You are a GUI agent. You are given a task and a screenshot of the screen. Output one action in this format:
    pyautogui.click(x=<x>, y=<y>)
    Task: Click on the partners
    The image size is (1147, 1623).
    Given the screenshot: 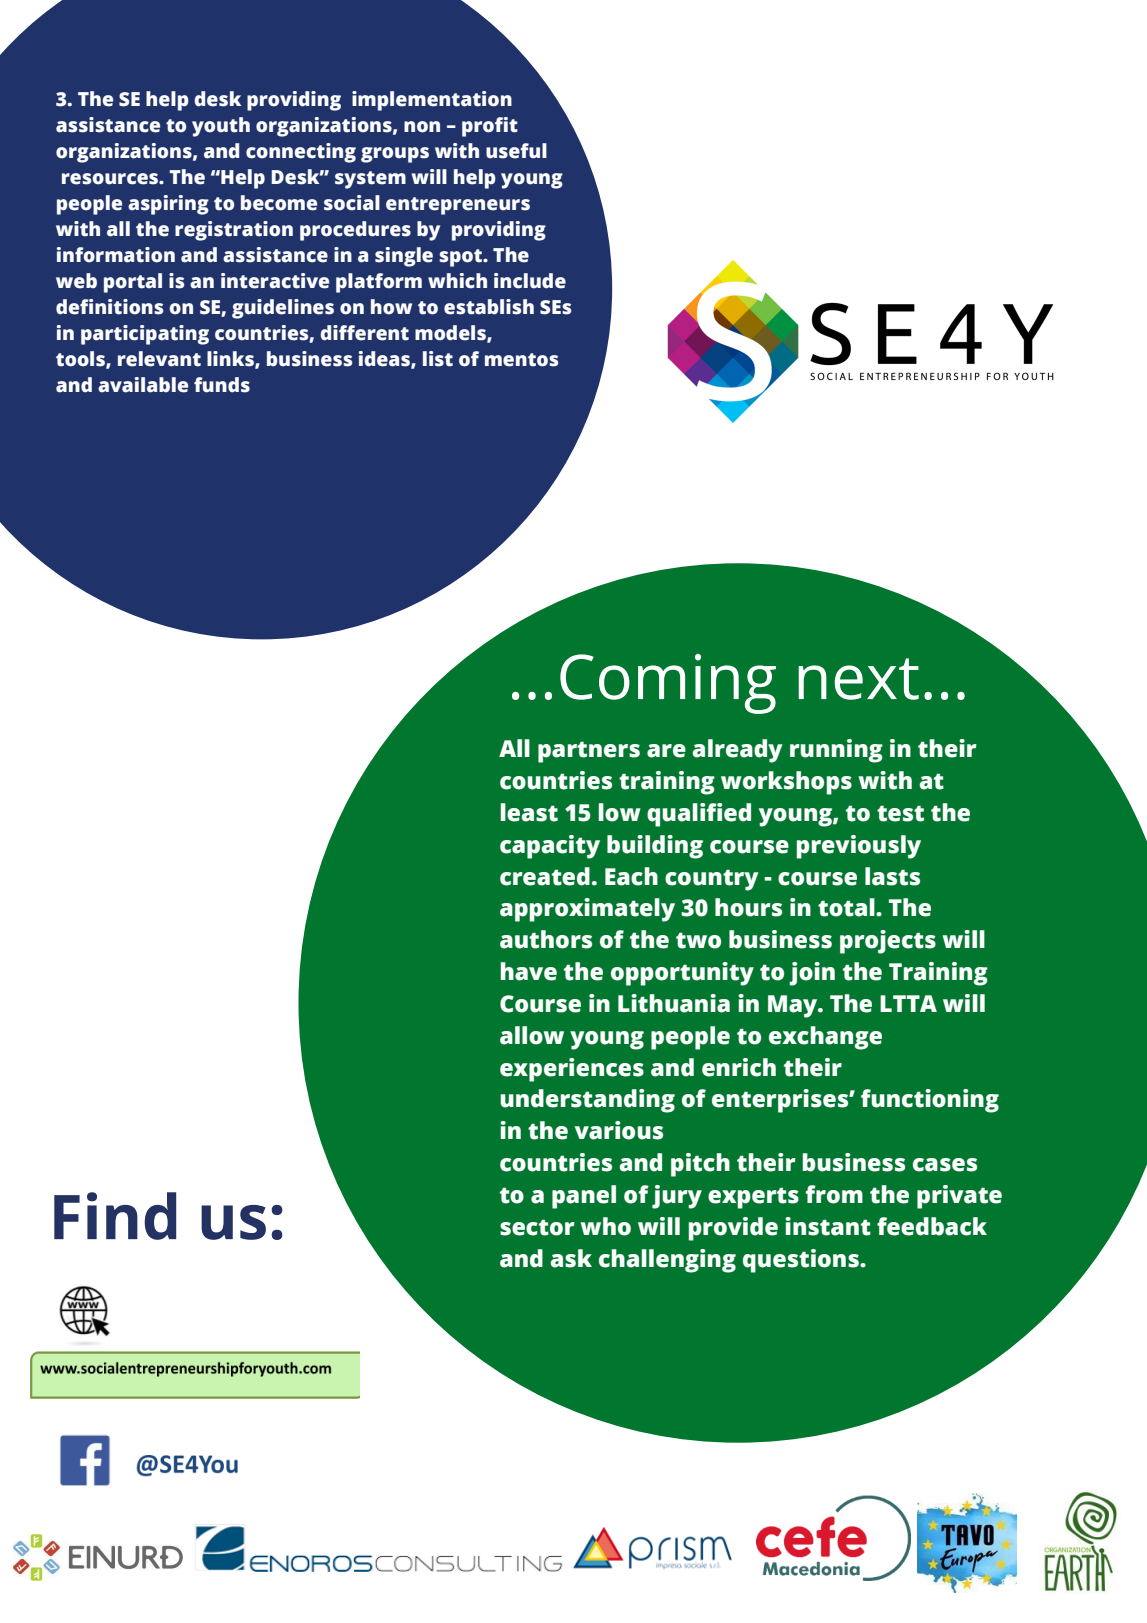 What is the action you would take?
    pyautogui.click(x=589, y=752)
